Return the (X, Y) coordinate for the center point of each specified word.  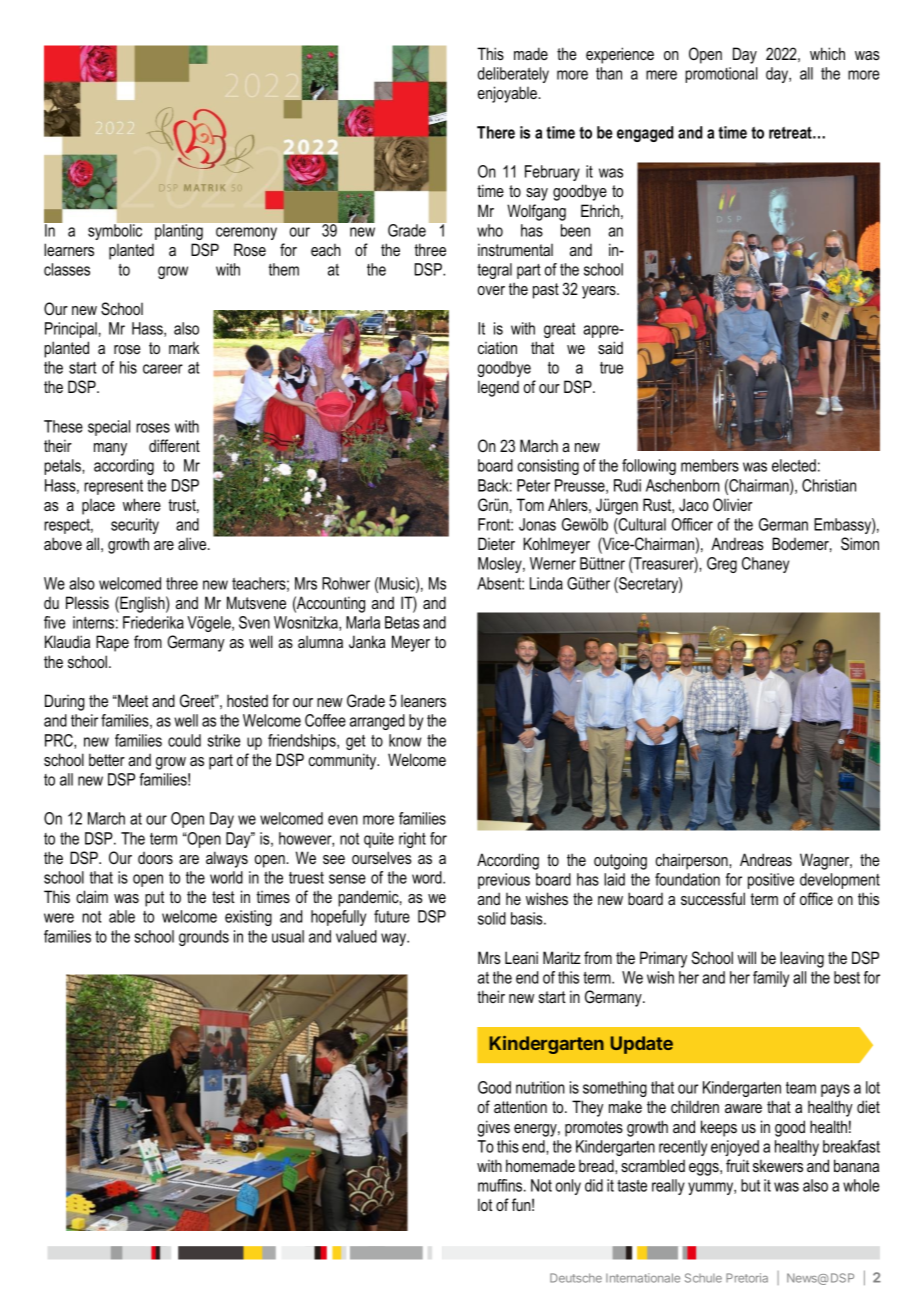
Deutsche (576, 1278)
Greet (198, 700)
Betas (402, 622)
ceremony (246, 233)
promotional (721, 75)
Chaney (765, 565)
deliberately (513, 75)
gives (494, 1128)
